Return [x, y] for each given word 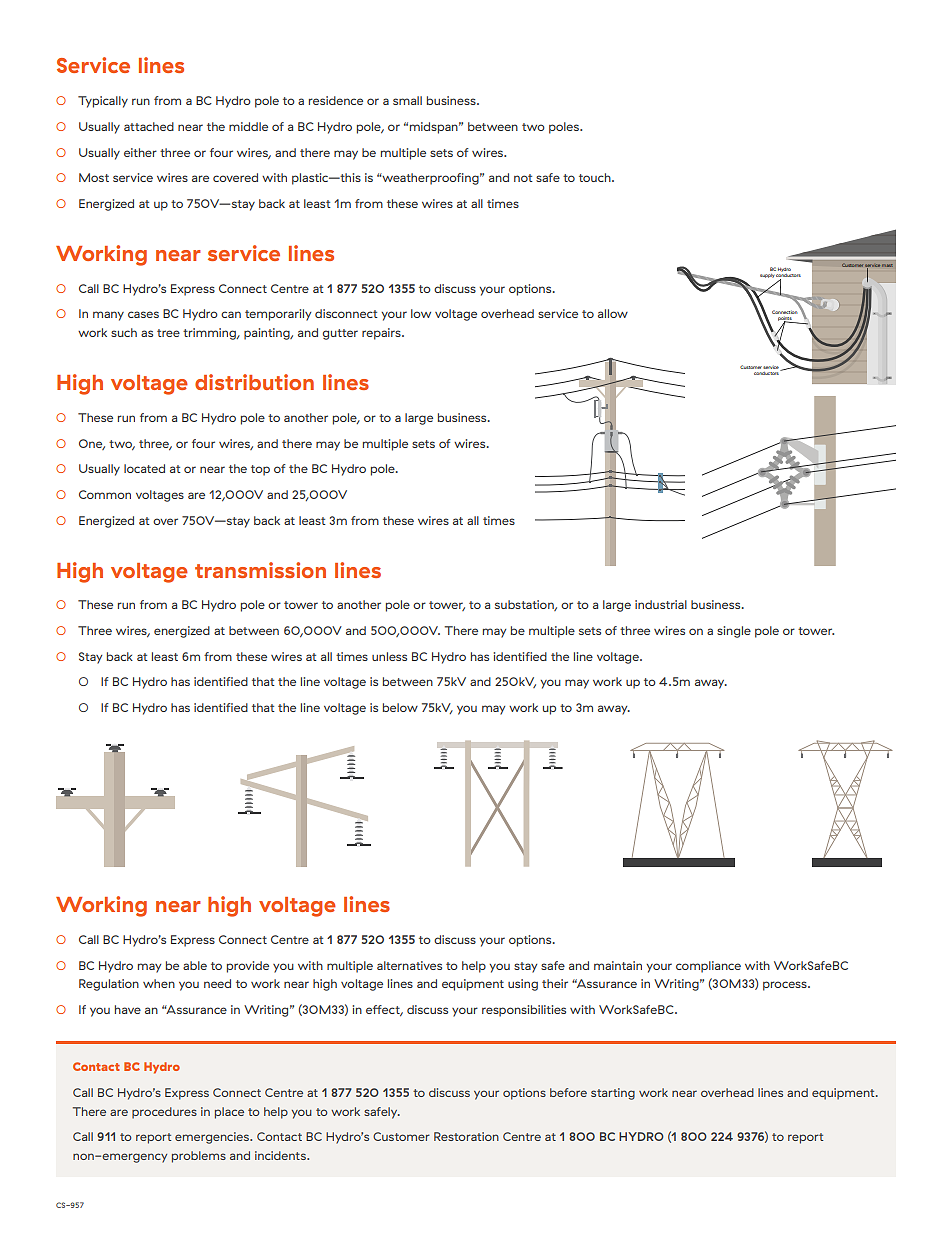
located [144, 468]
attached [149, 126]
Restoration [466, 1136]
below [400, 707]
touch [596, 177]
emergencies [213, 1138]
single [734, 632]
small [407, 100]
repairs [382, 334]
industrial [661, 604]
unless [389, 656]
